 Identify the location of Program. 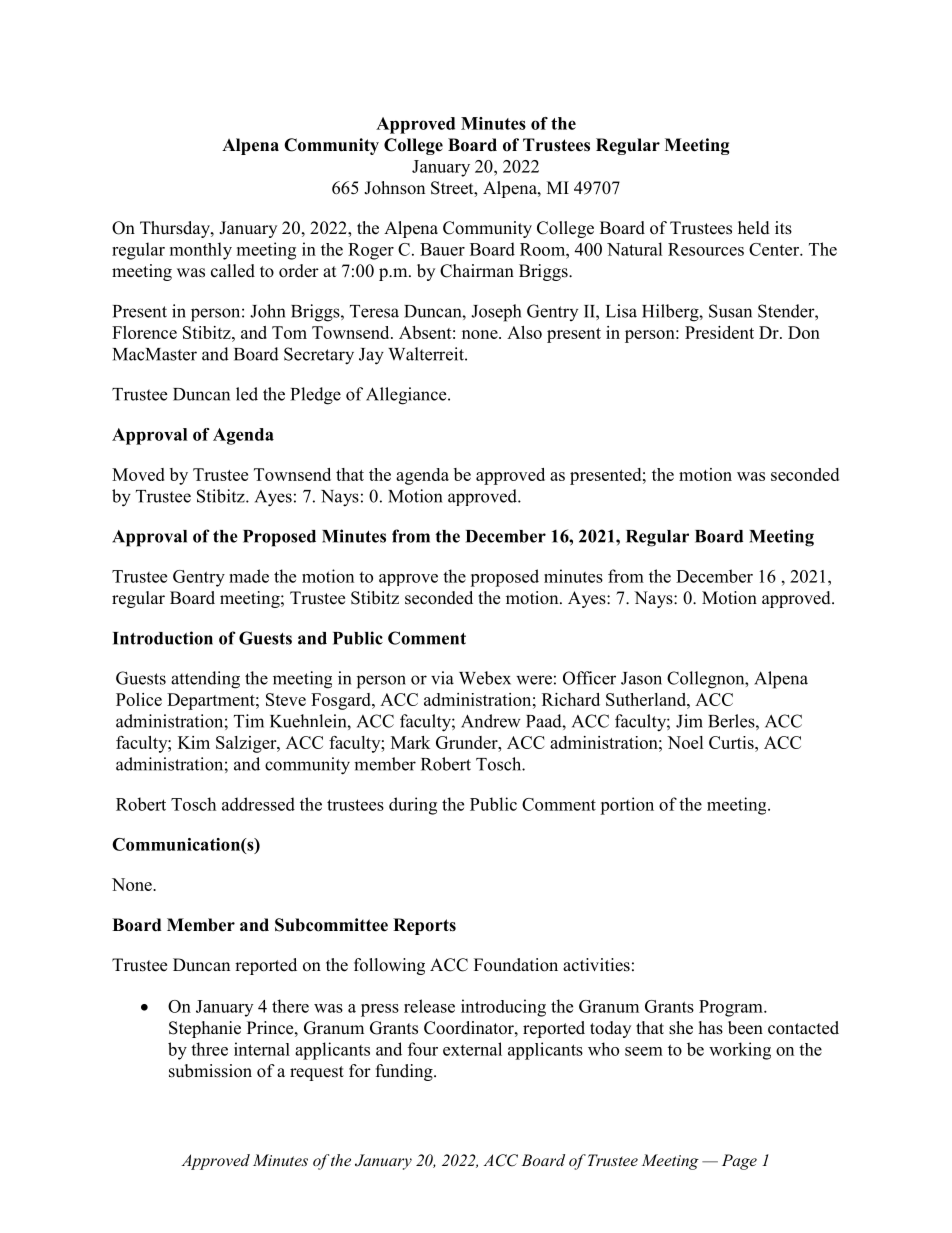
(732, 1008).
